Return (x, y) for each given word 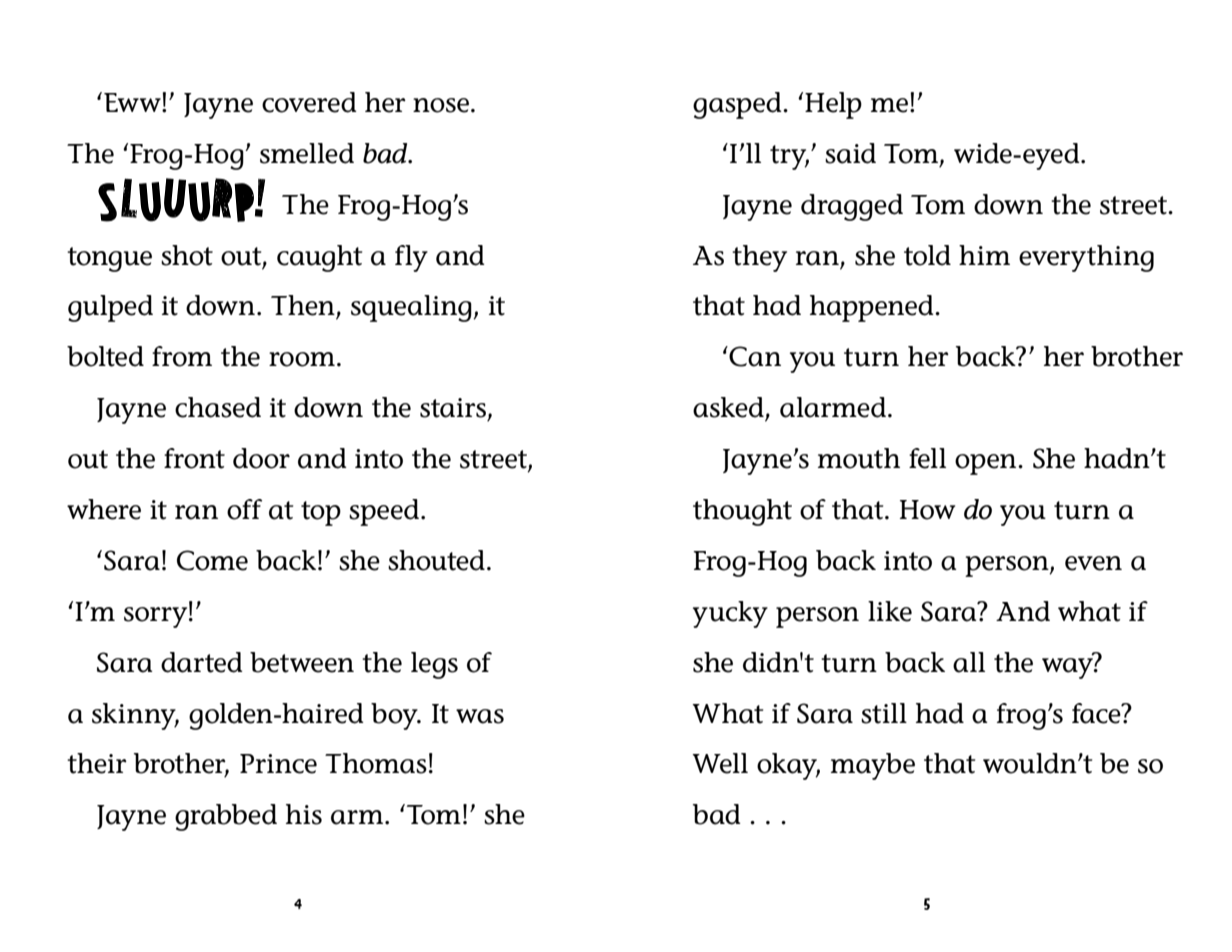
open (987, 464)
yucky (730, 614)
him (984, 255)
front (194, 458)
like (890, 611)
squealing (412, 308)
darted (202, 662)
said (850, 153)
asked (729, 408)
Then (304, 306)
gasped (738, 105)
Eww (133, 102)
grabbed (226, 817)
